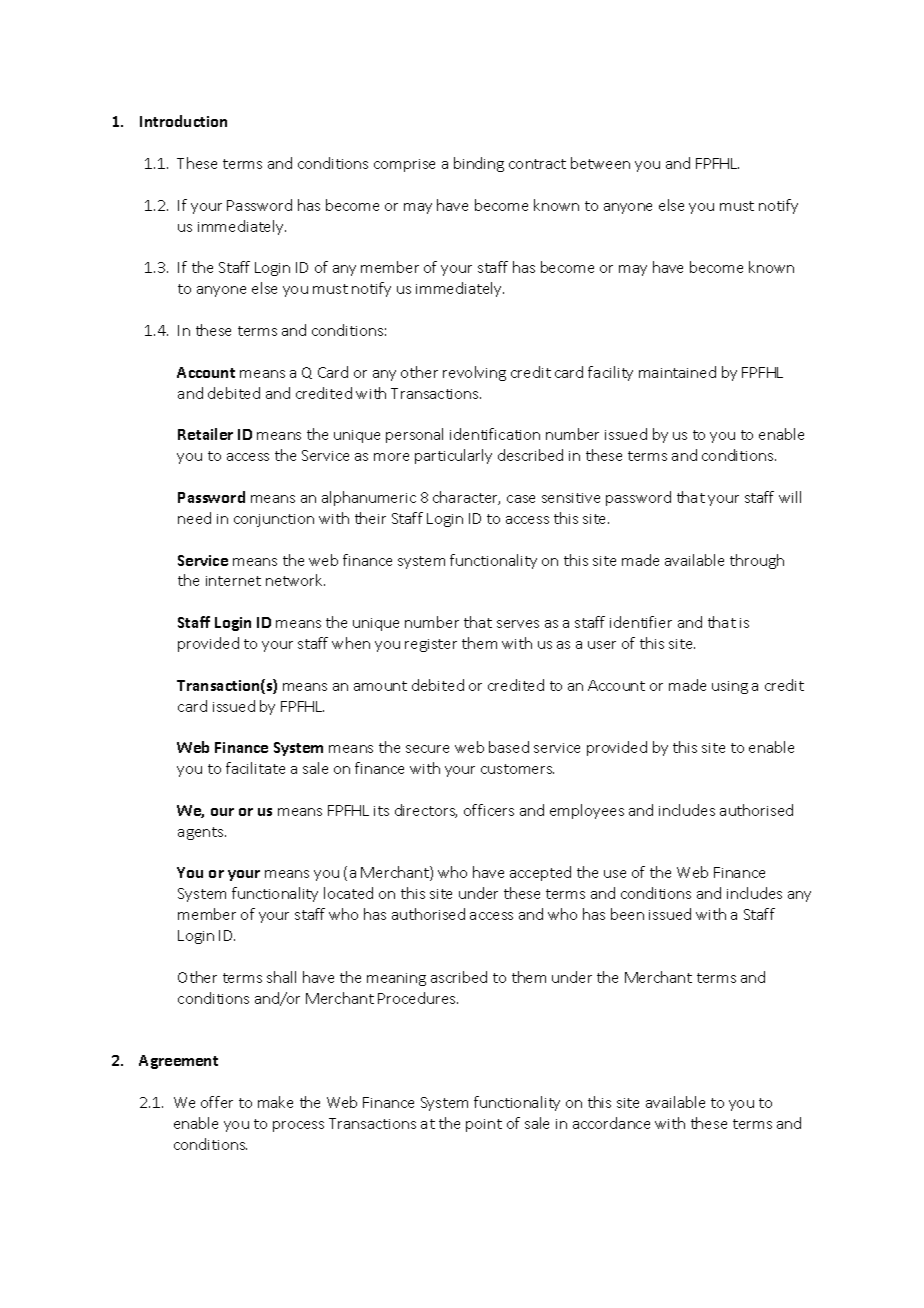 The image size is (924, 1308). What do you see at coordinates (611, 1123) in the image?
I see `accordance` at bounding box center [611, 1123].
